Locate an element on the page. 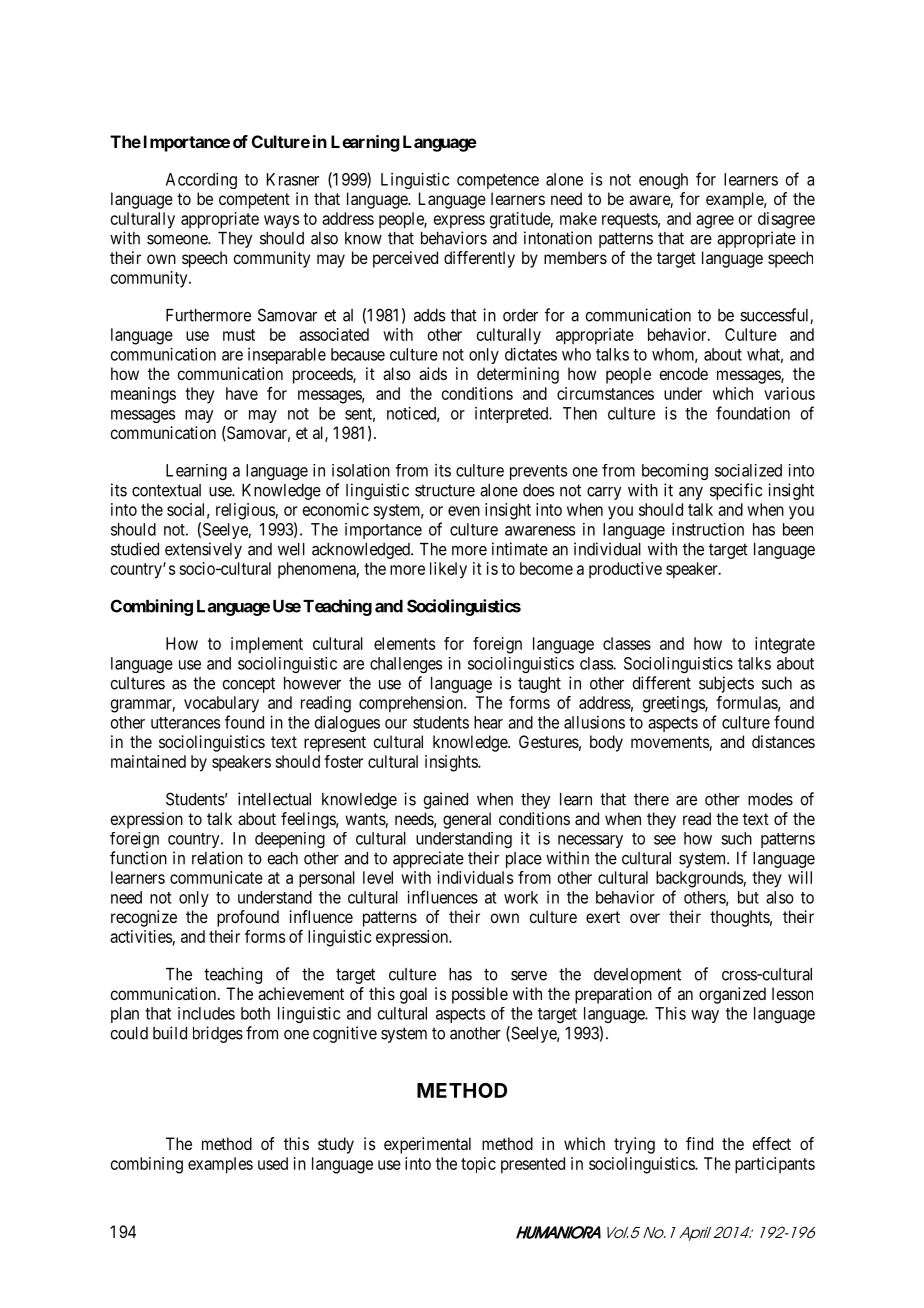 Image resolution: width=924 pixels, height=1308 pixels. competence is located at coordinates (498, 181).
